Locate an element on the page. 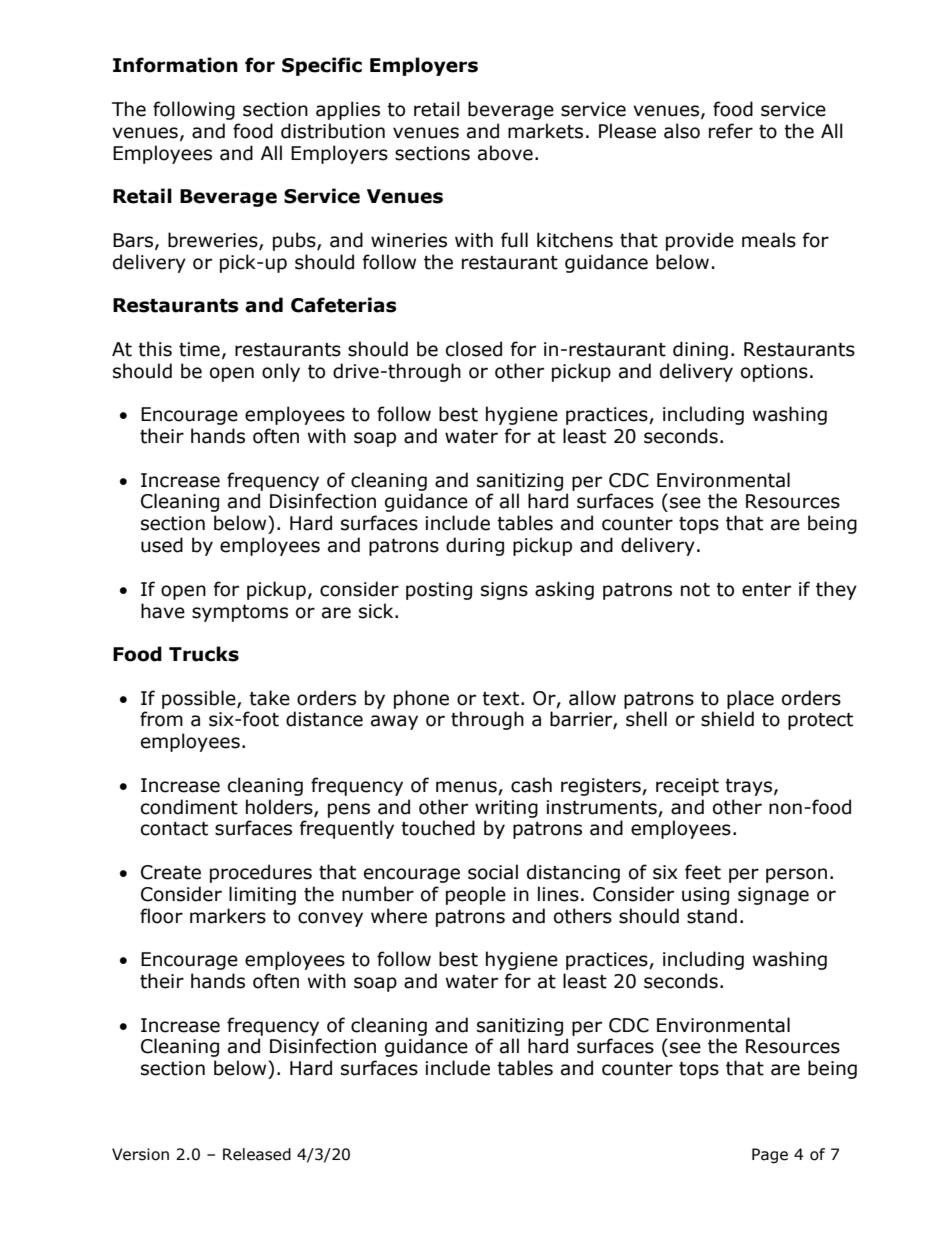  symptoms is located at coordinates (240, 613).
